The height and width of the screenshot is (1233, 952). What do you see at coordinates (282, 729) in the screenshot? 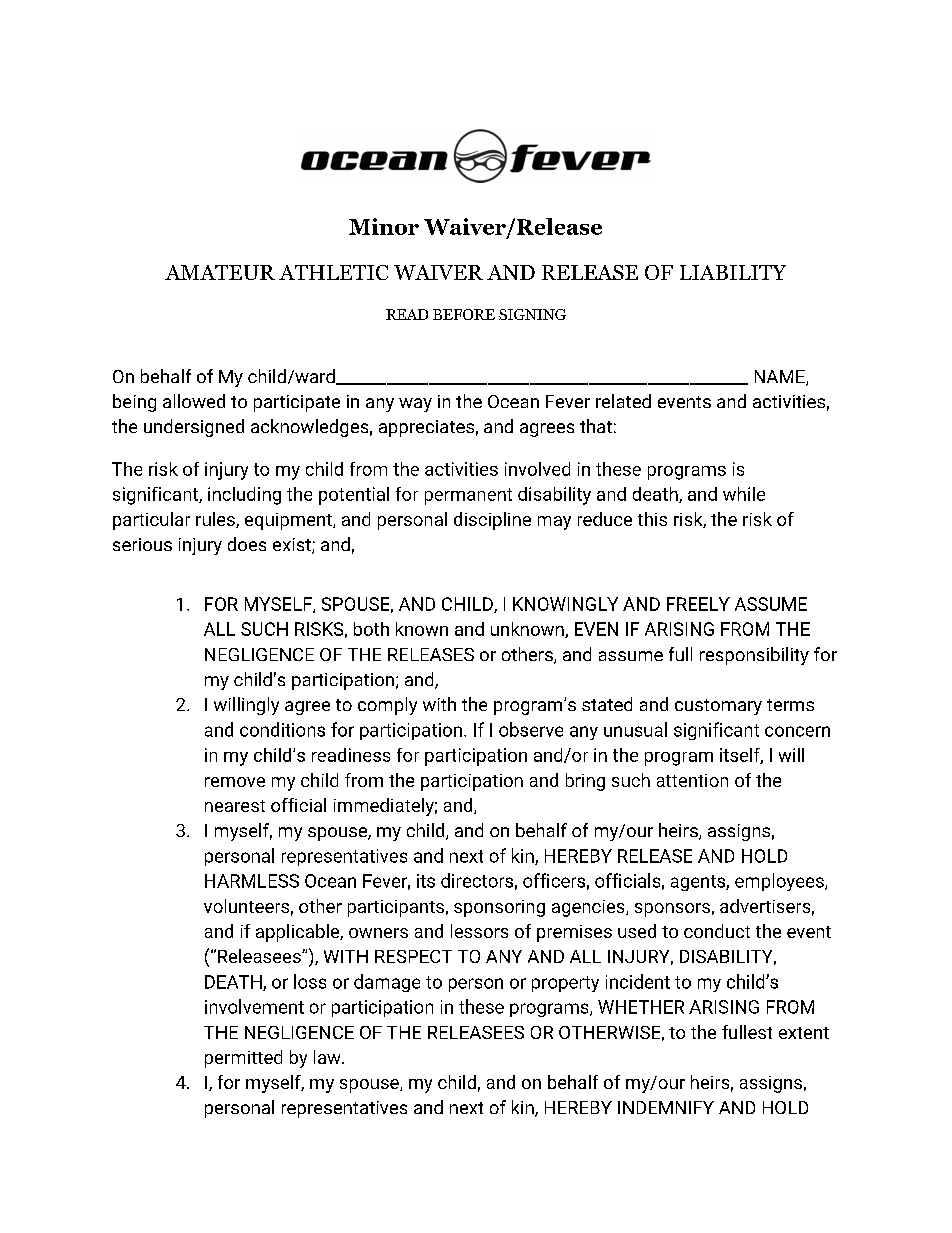
I see `conditions` at bounding box center [282, 729].
